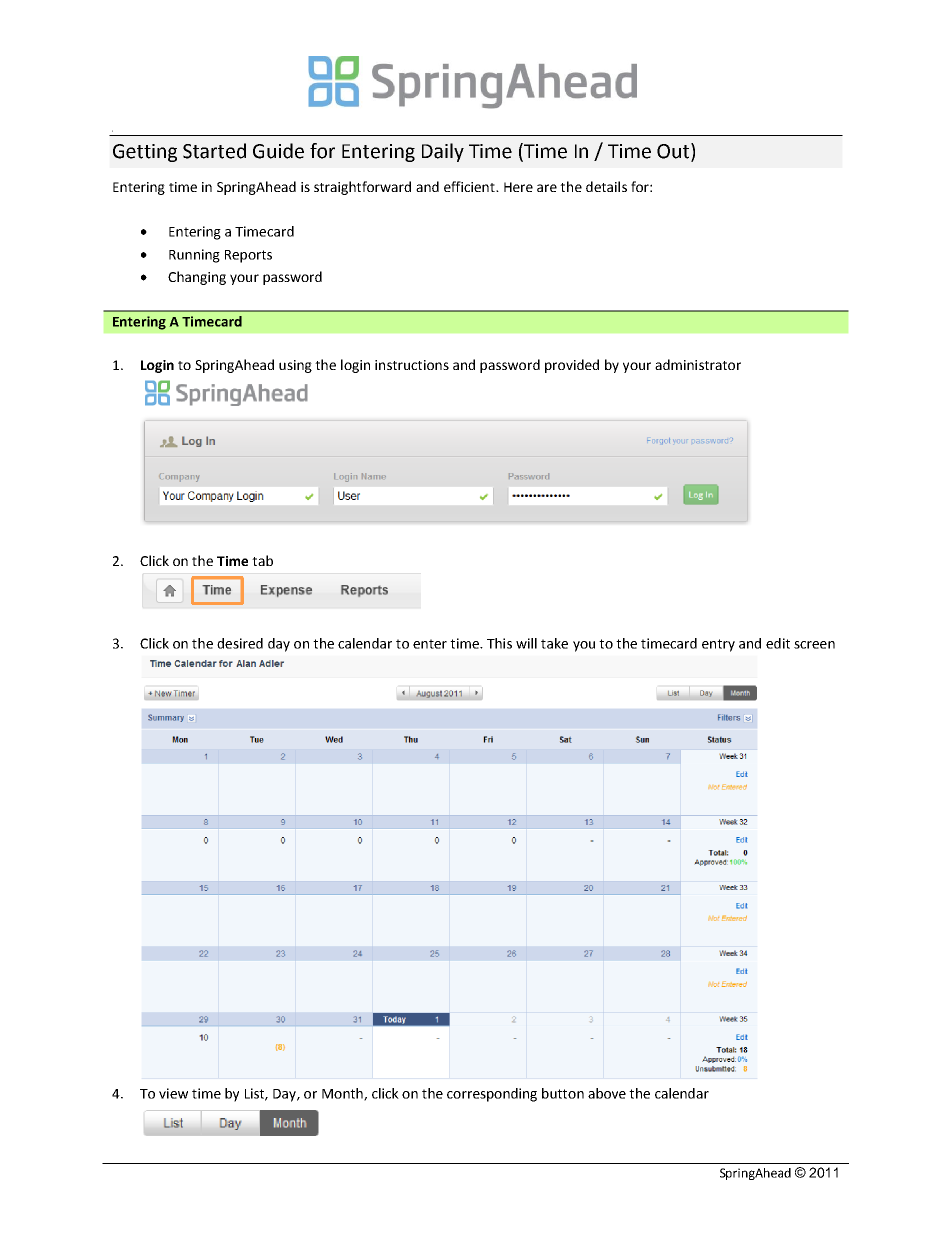  Describe the element at coordinates (492, 1095) in the page. I see `corresponding` at that location.
